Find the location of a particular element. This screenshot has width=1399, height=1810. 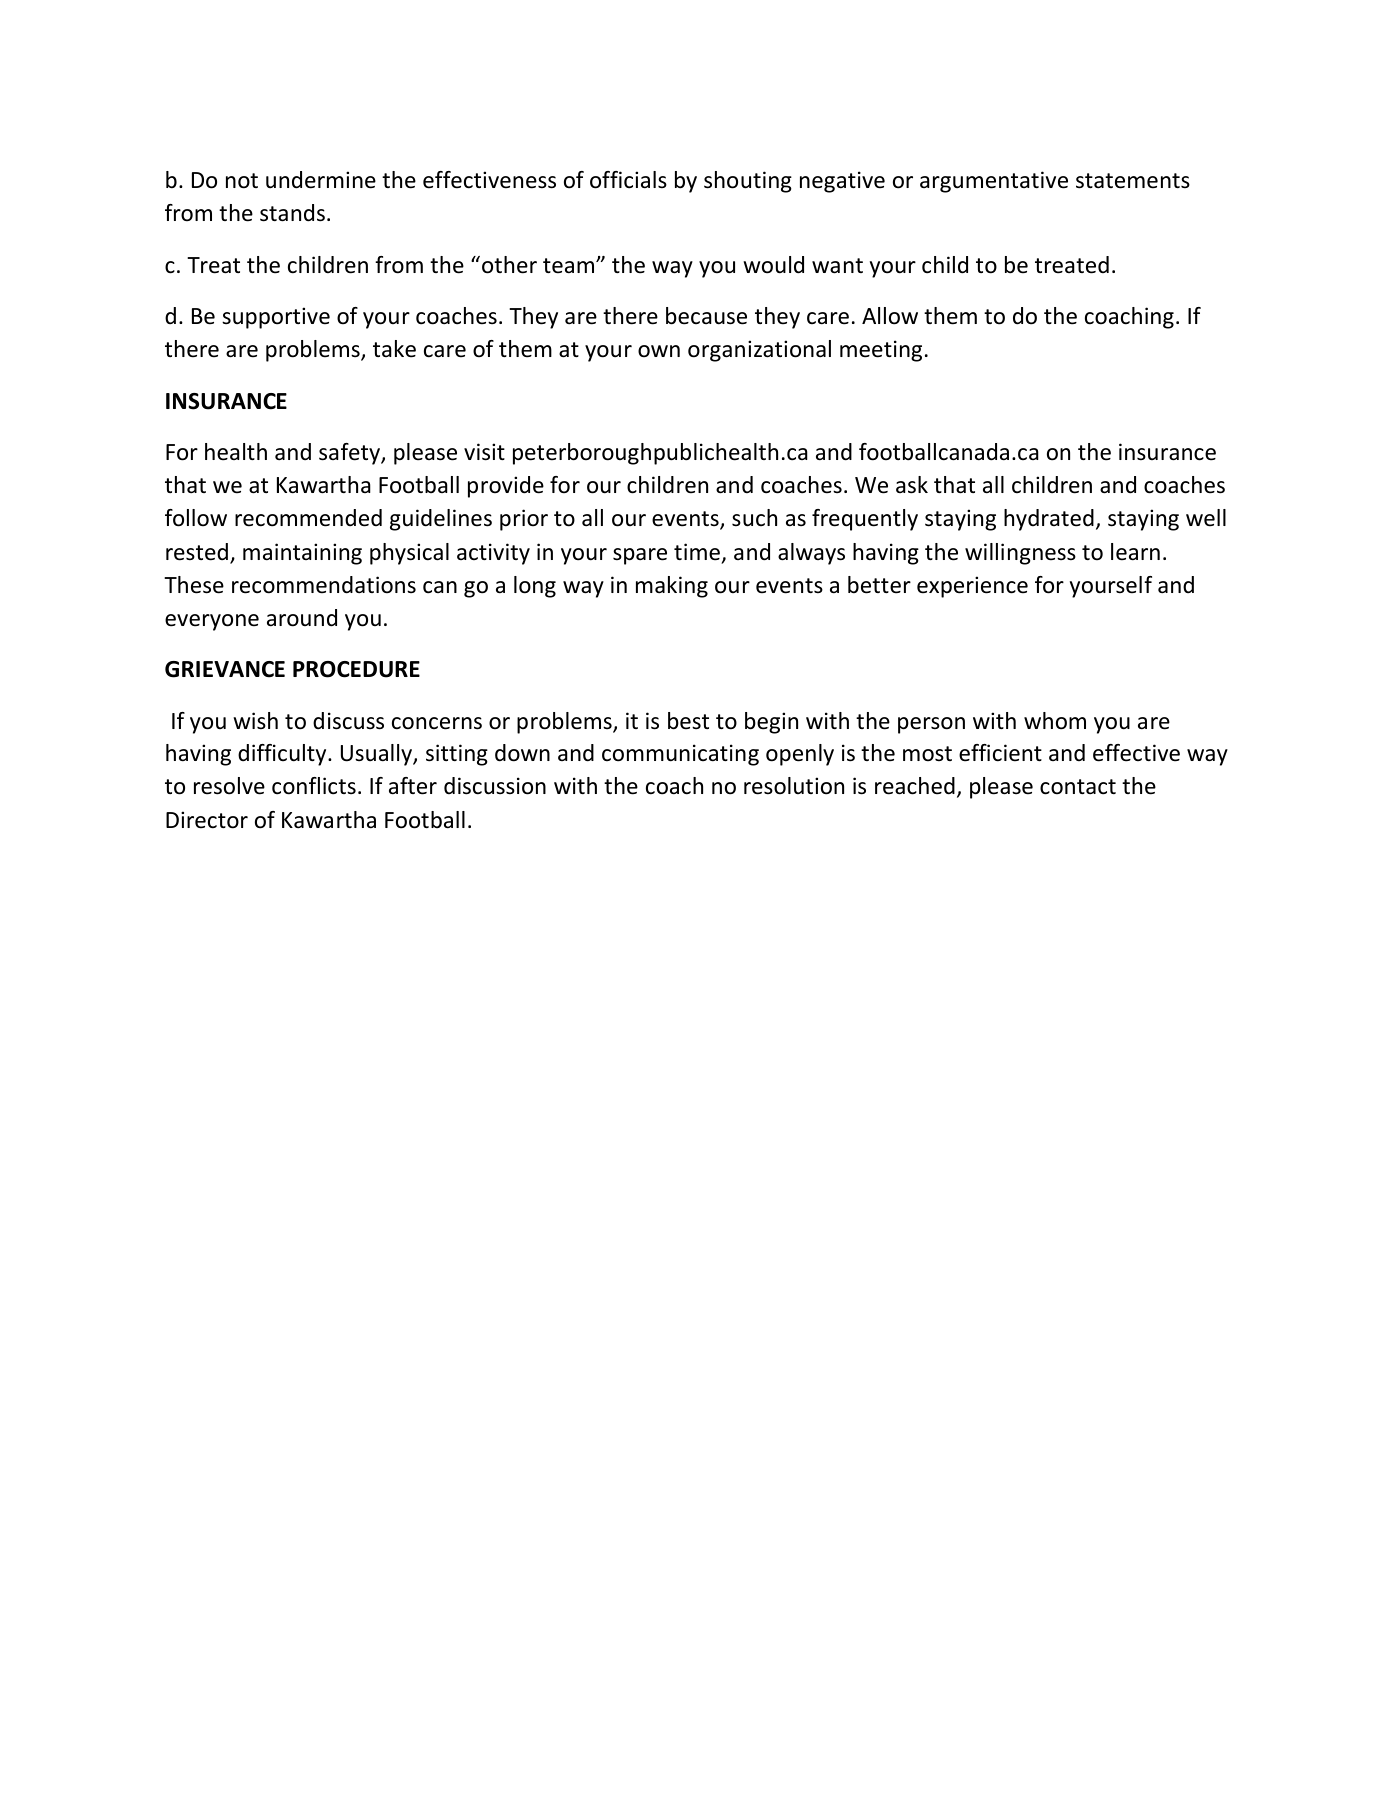

stands is located at coordinates (292, 213).
